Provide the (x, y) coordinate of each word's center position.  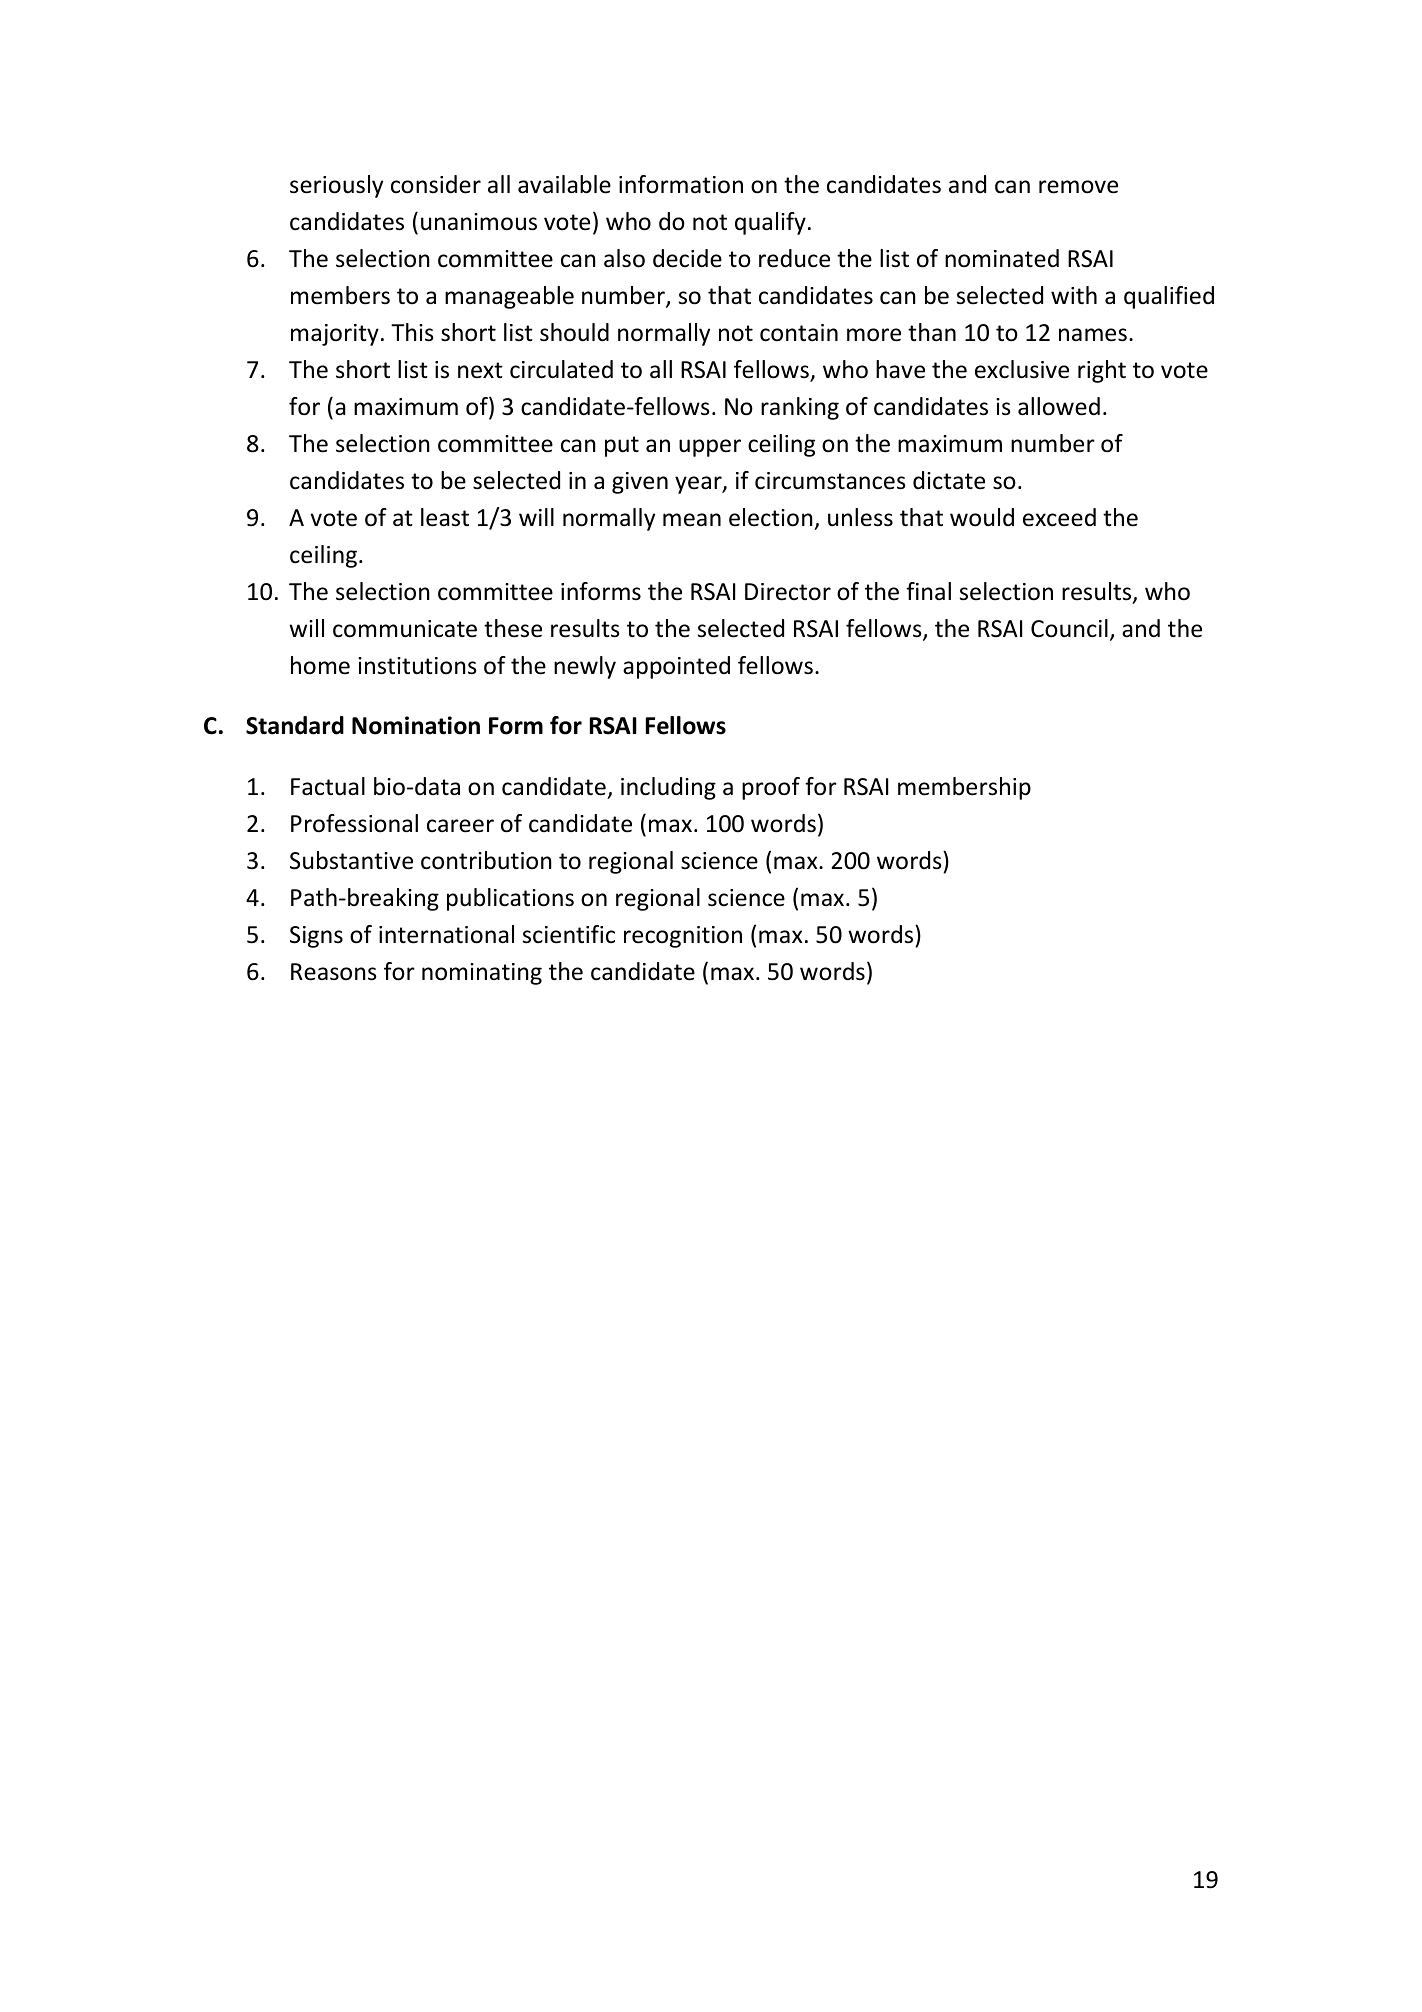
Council (1069, 628)
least (445, 517)
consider (436, 184)
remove (1078, 187)
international (446, 934)
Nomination (416, 725)
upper (710, 448)
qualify (770, 223)
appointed (676, 667)
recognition (683, 937)
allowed (1059, 406)
